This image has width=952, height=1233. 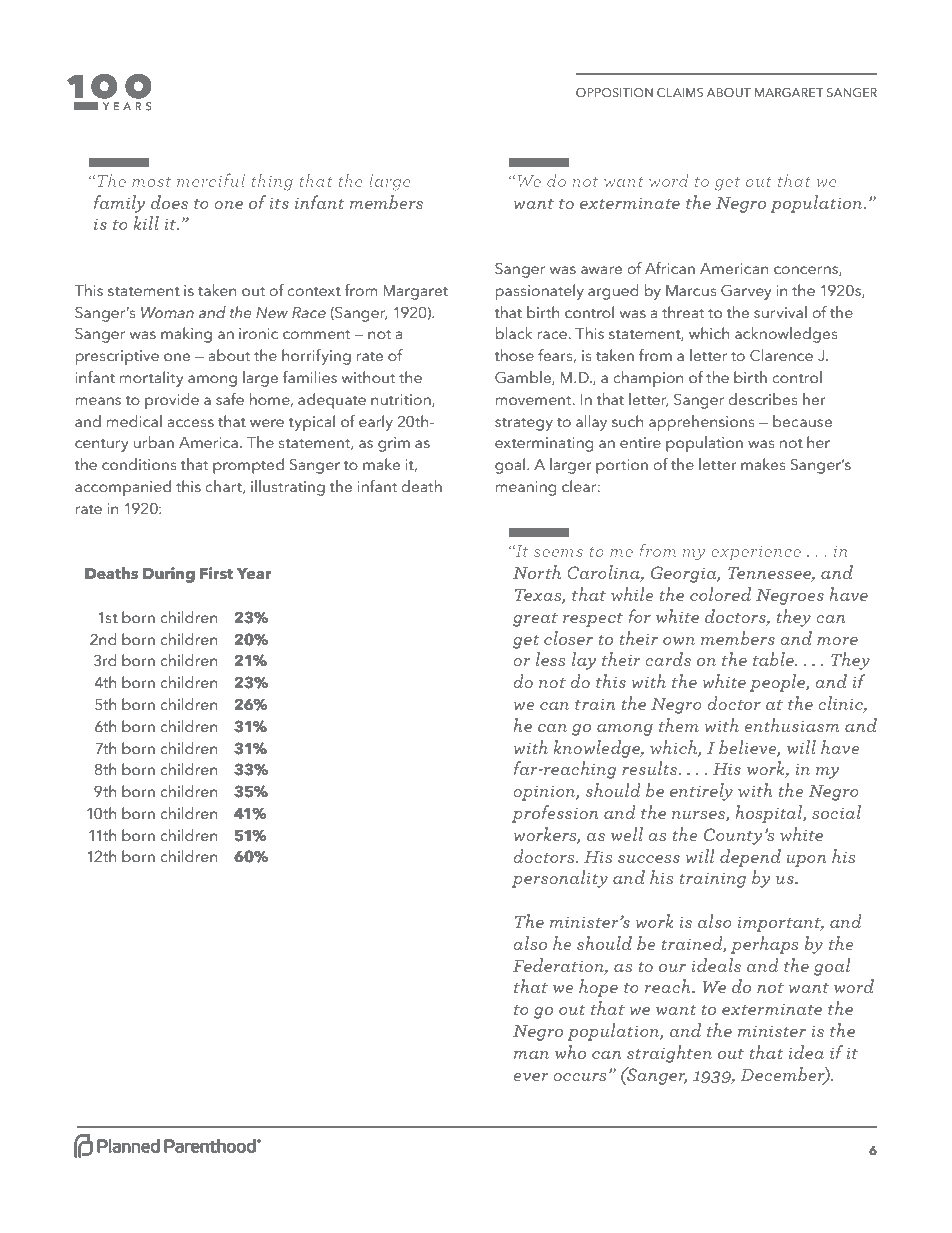 What do you see at coordinates (750, 858) in the image?
I see `depend` at bounding box center [750, 858].
